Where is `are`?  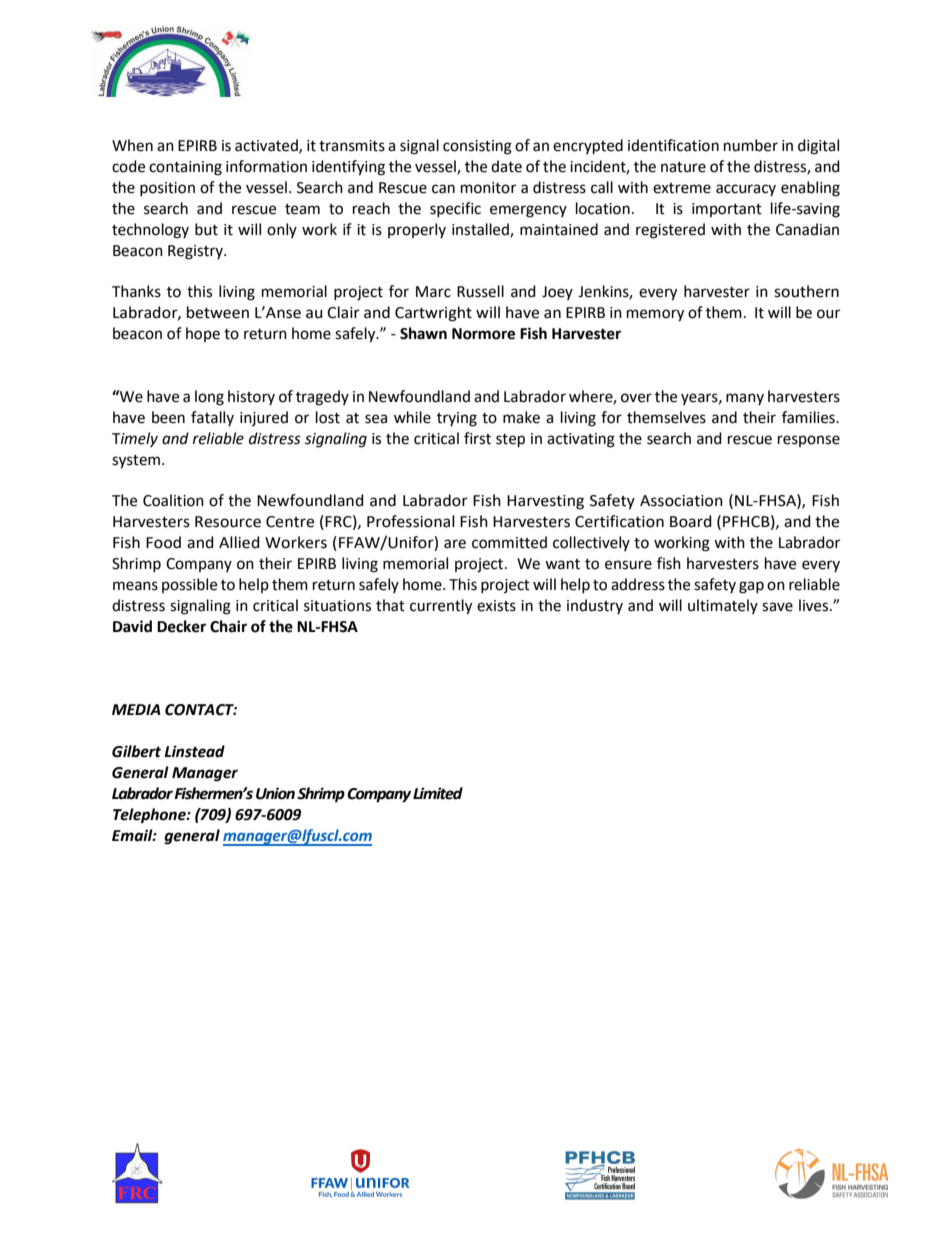
are is located at coordinates (455, 544).
